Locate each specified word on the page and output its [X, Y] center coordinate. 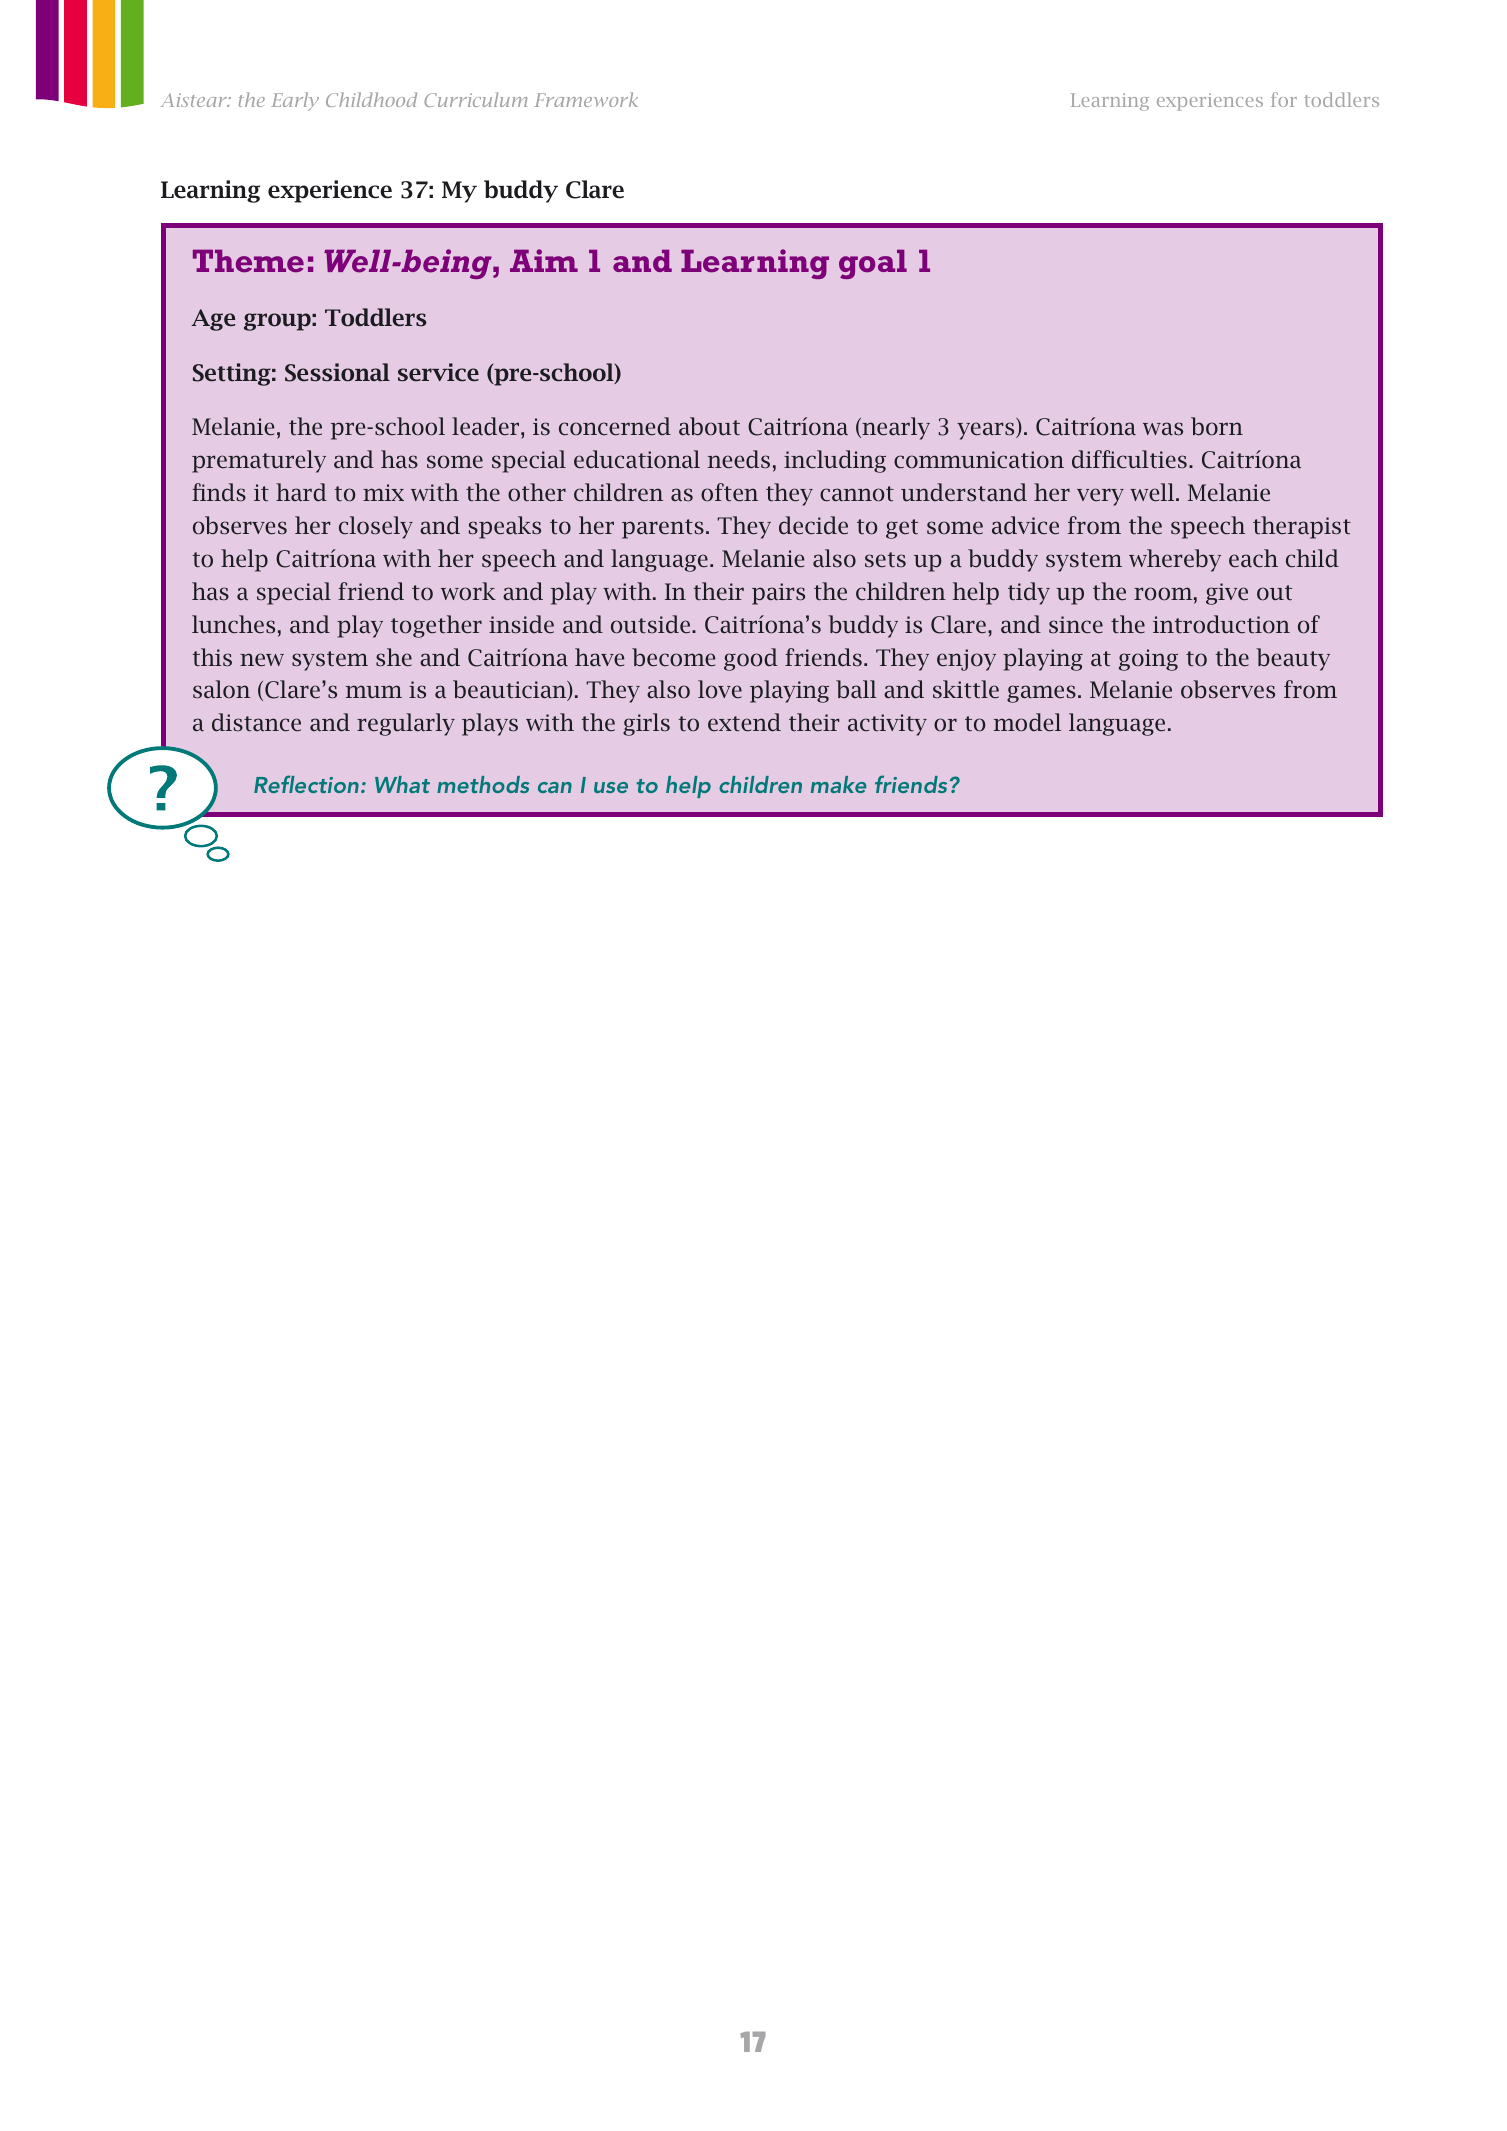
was [1163, 429]
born [1217, 426]
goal [873, 264]
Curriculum [475, 99]
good [751, 659]
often [729, 492]
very [1100, 497]
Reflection [306, 784]
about [709, 426]
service [438, 372]
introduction [1221, 624]
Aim [544, 260]
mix [383, 492]
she [394, 657]
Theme [248, 261]
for [1284, 99]
